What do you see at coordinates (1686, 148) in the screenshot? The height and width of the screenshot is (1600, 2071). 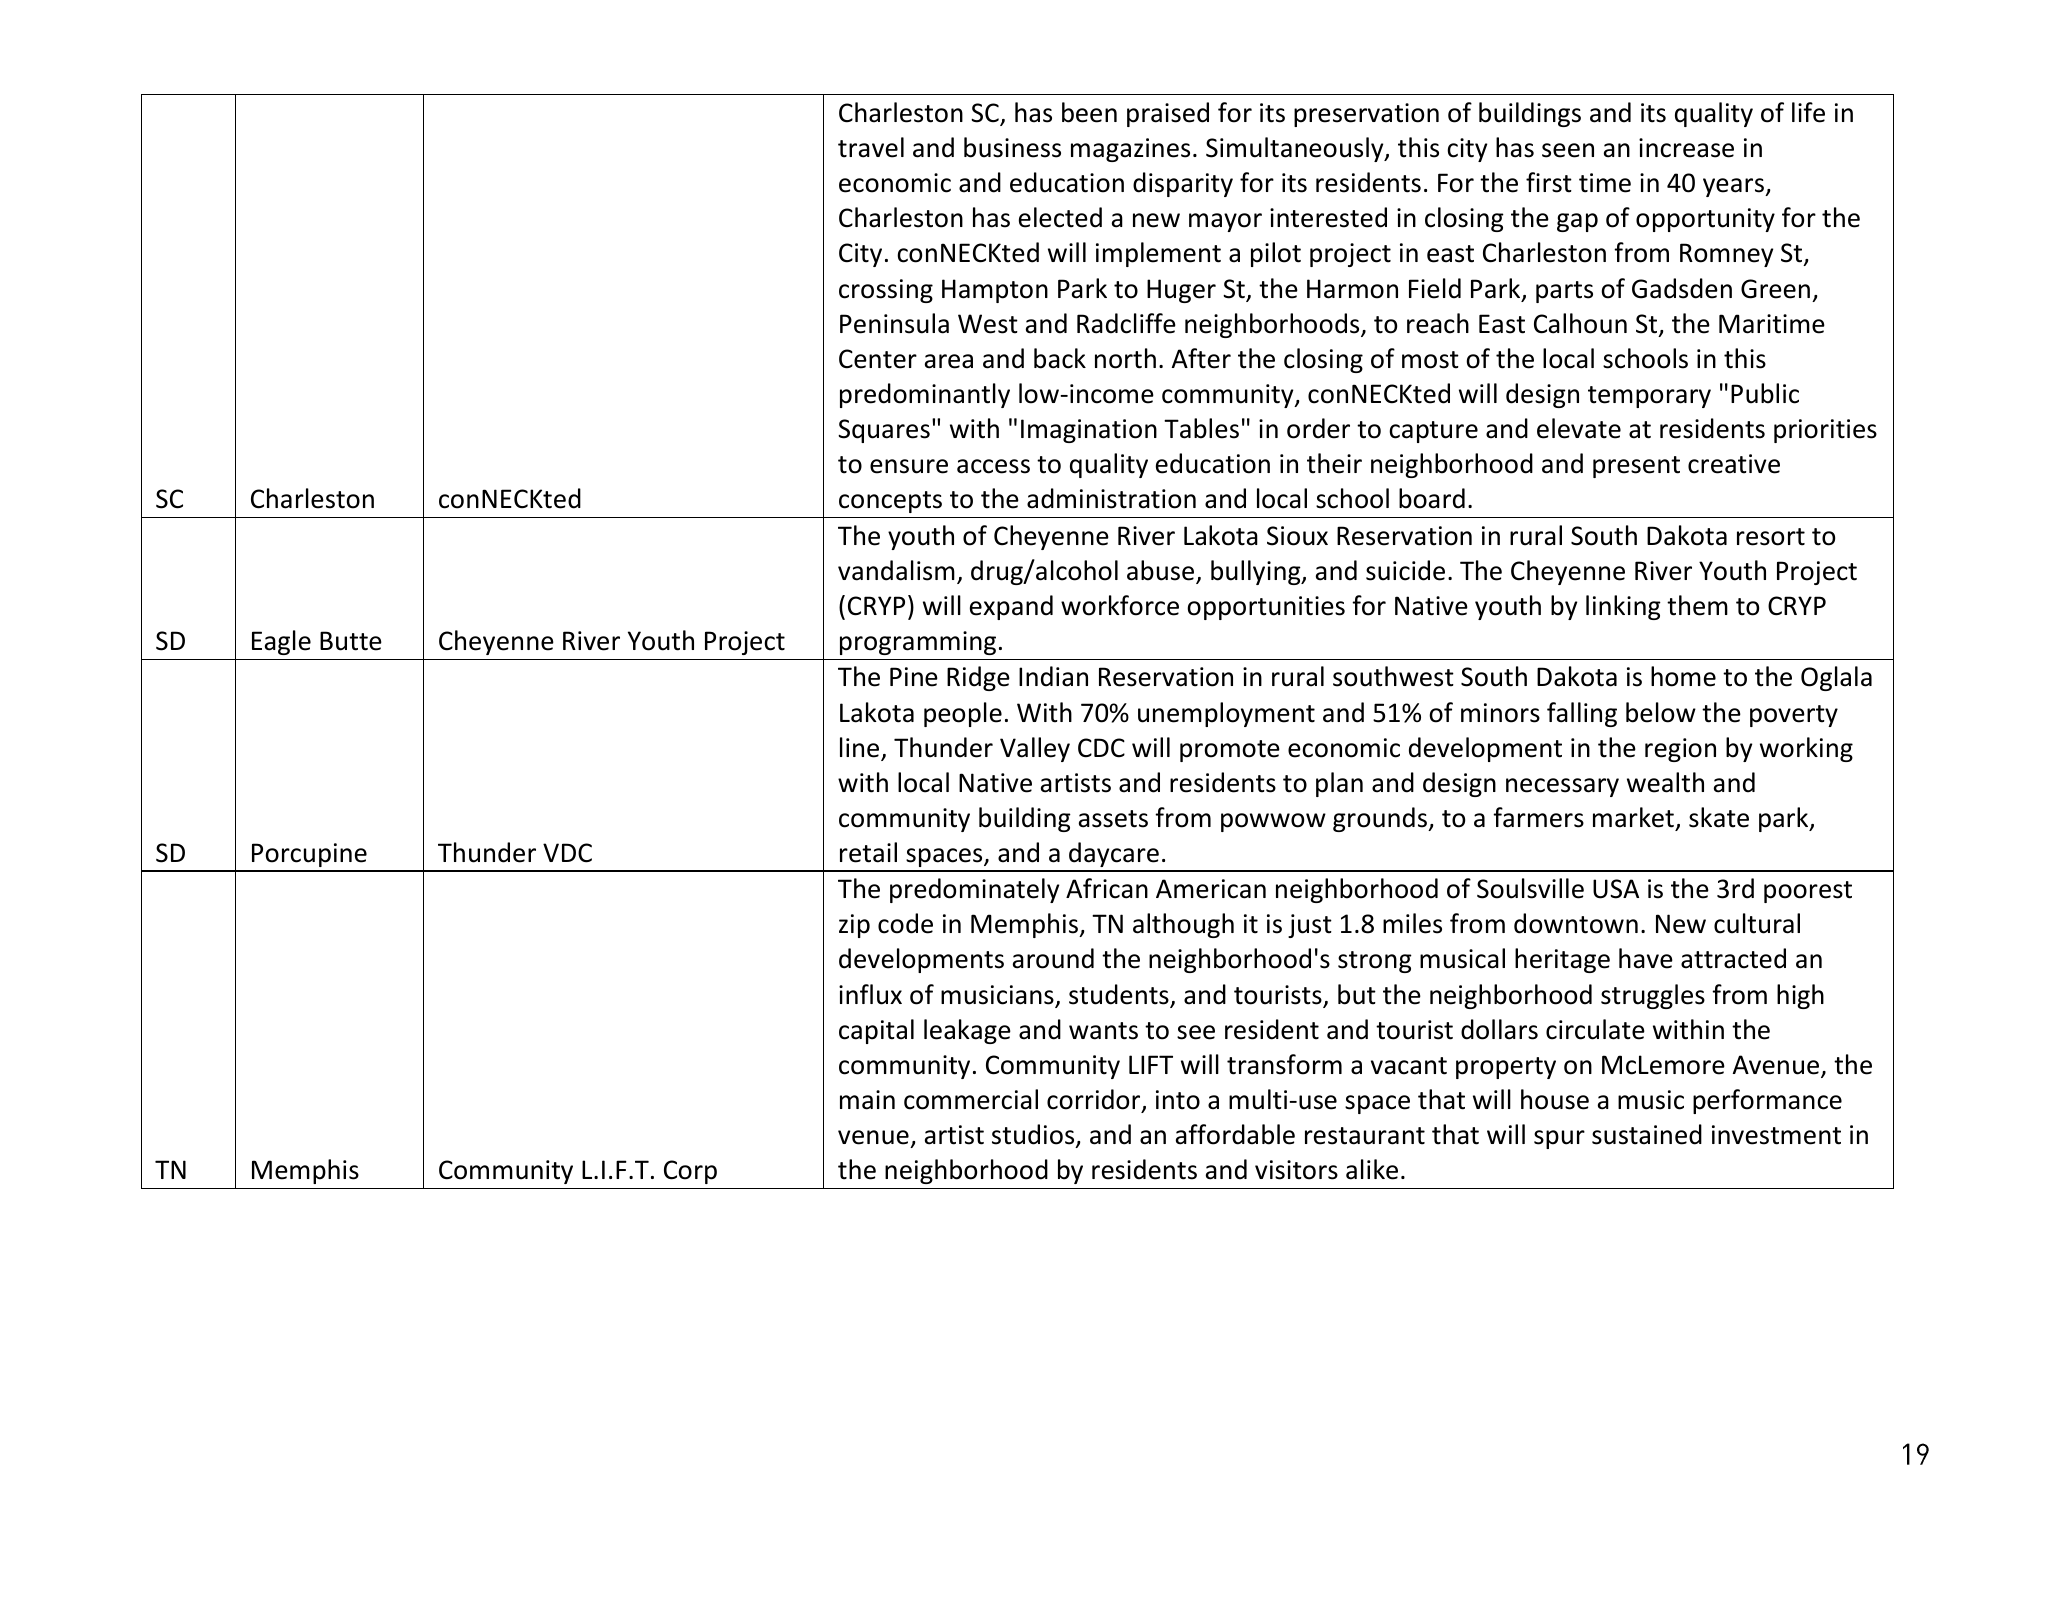 I see `increase` at bounding box center [1686, 148].
